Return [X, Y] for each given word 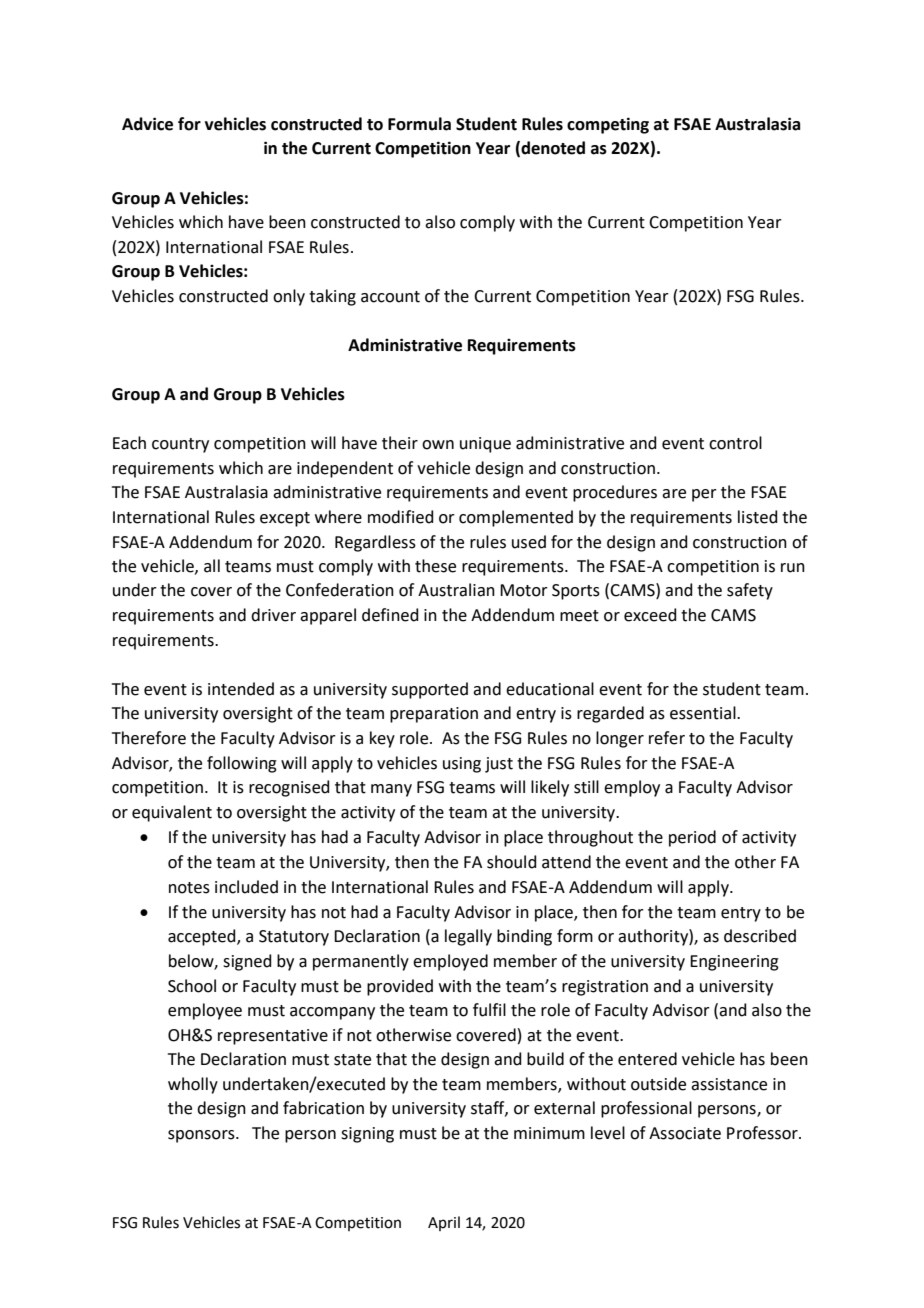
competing [608, 125]
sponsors [202, 1136]
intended [241, 689]
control [735, 443]
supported [430, 690]
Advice [147, 124]
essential [704, 713]
